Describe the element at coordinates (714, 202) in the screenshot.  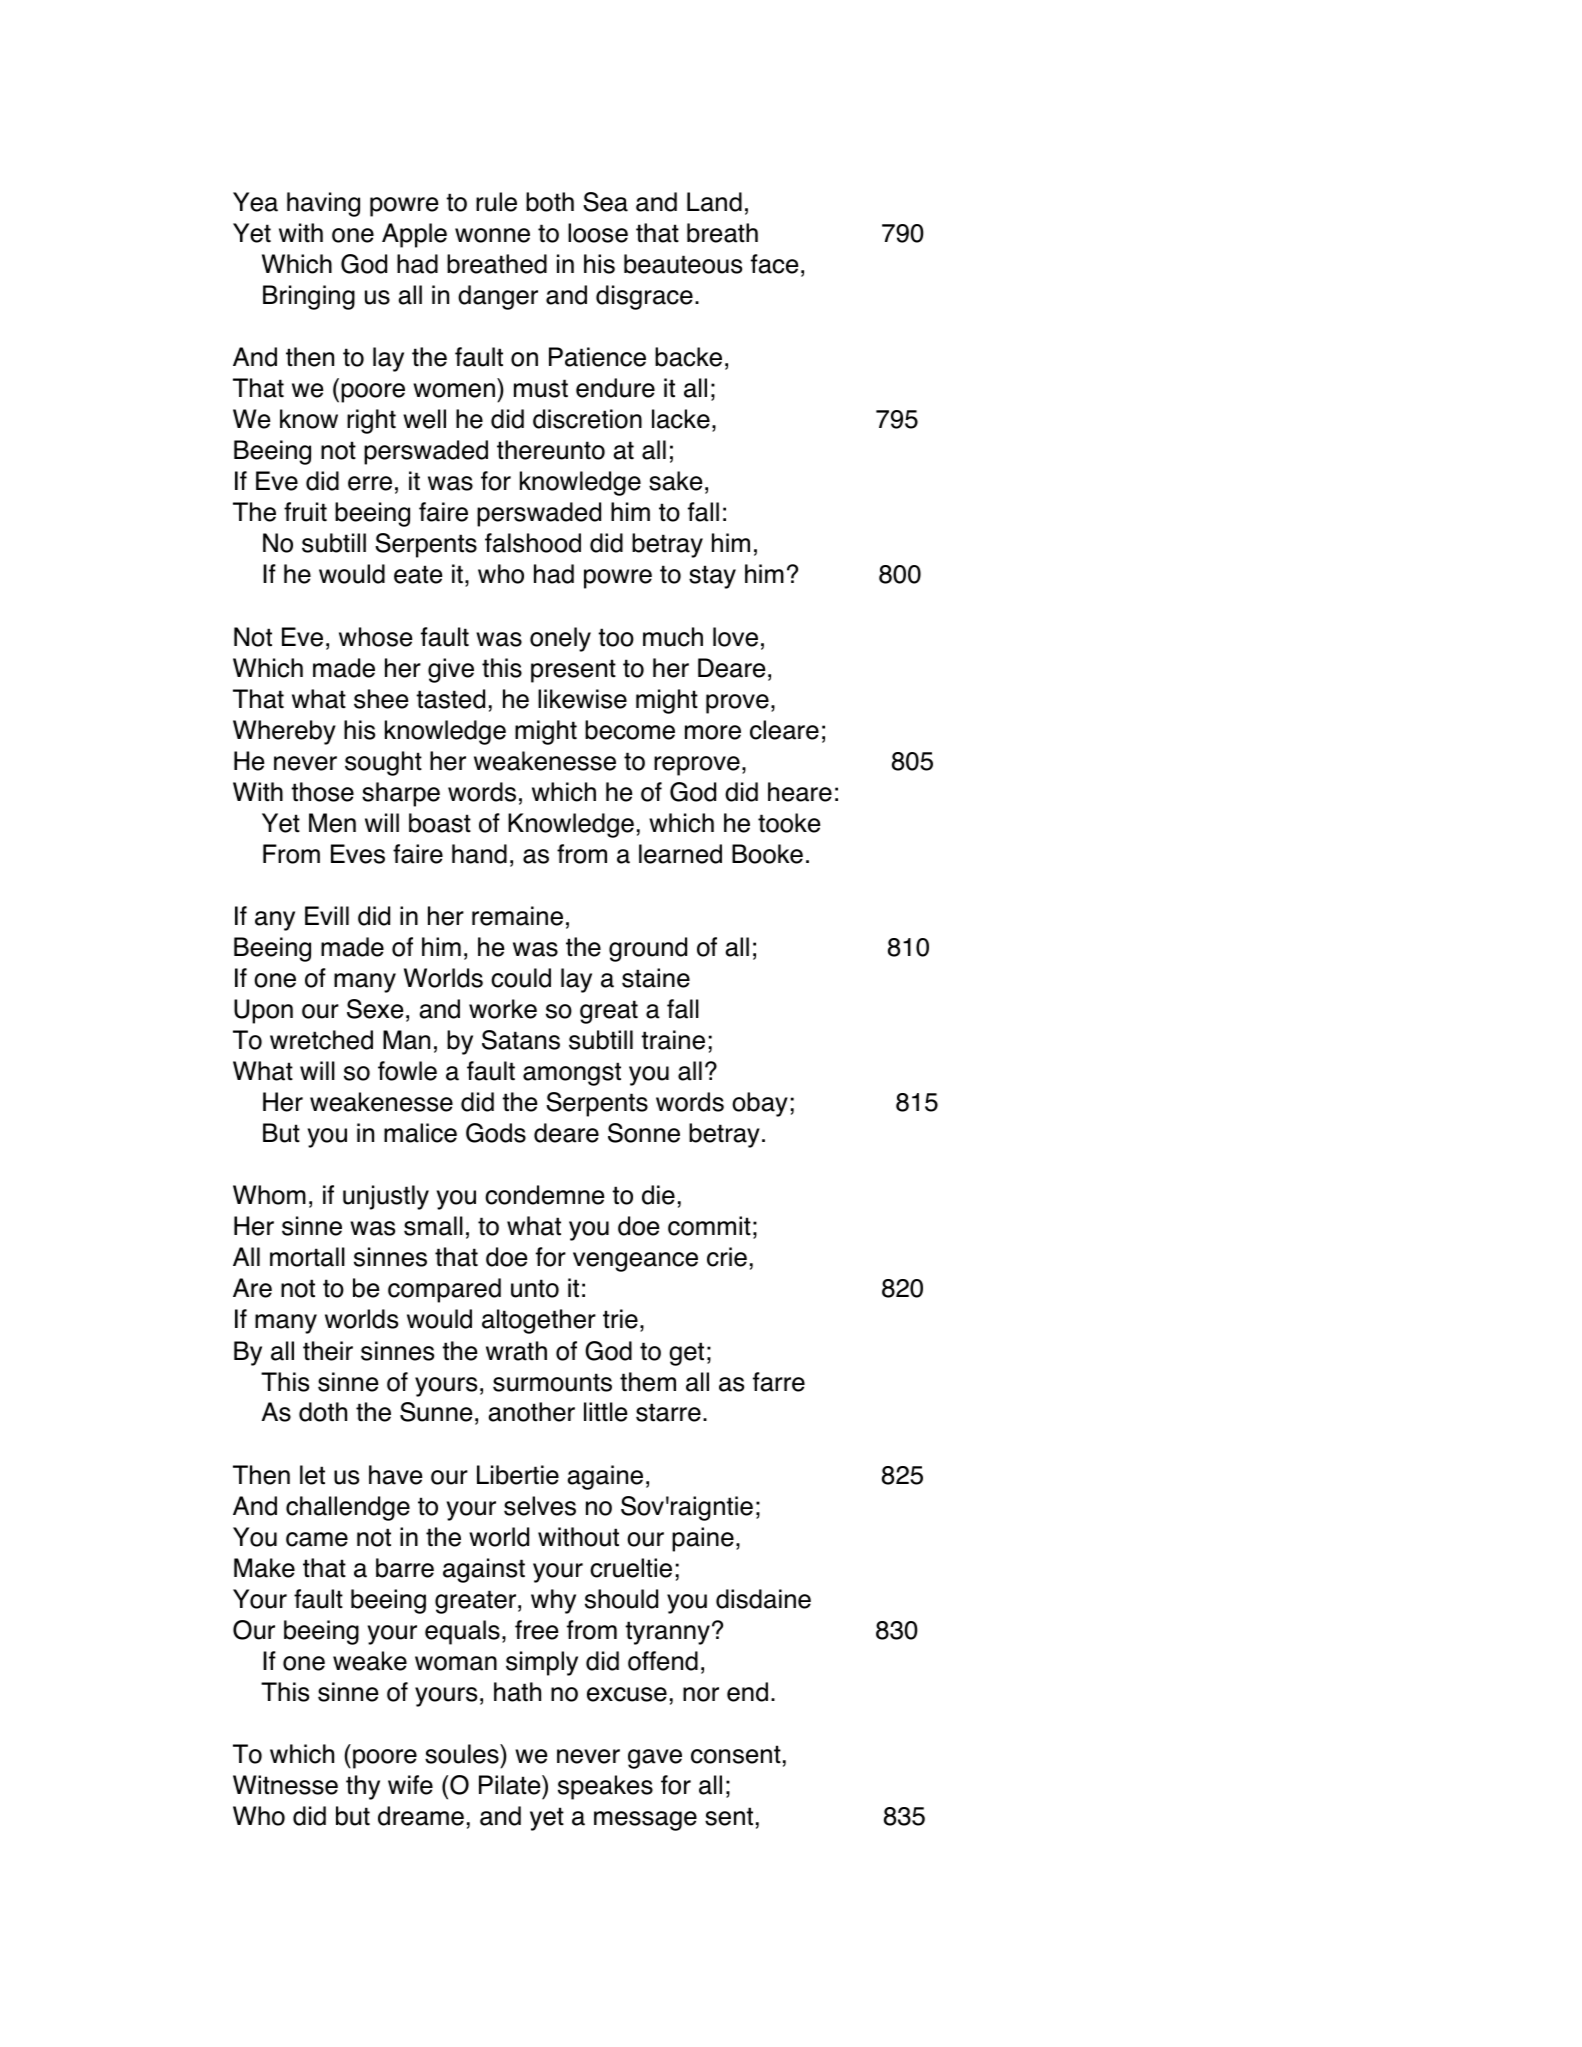
I see `Land` at that location.
